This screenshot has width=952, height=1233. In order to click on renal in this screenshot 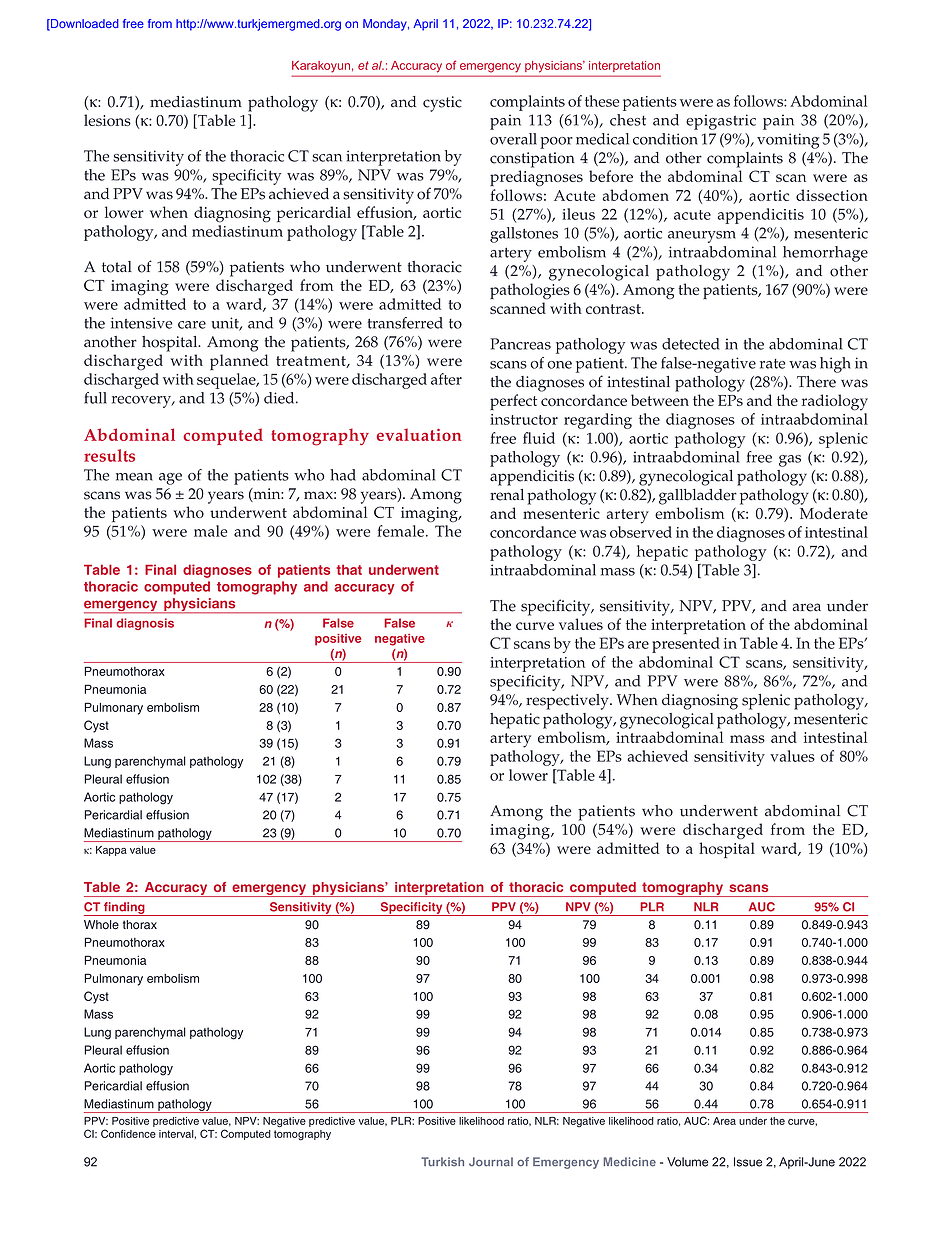, I will do `click(507, 495)`.
